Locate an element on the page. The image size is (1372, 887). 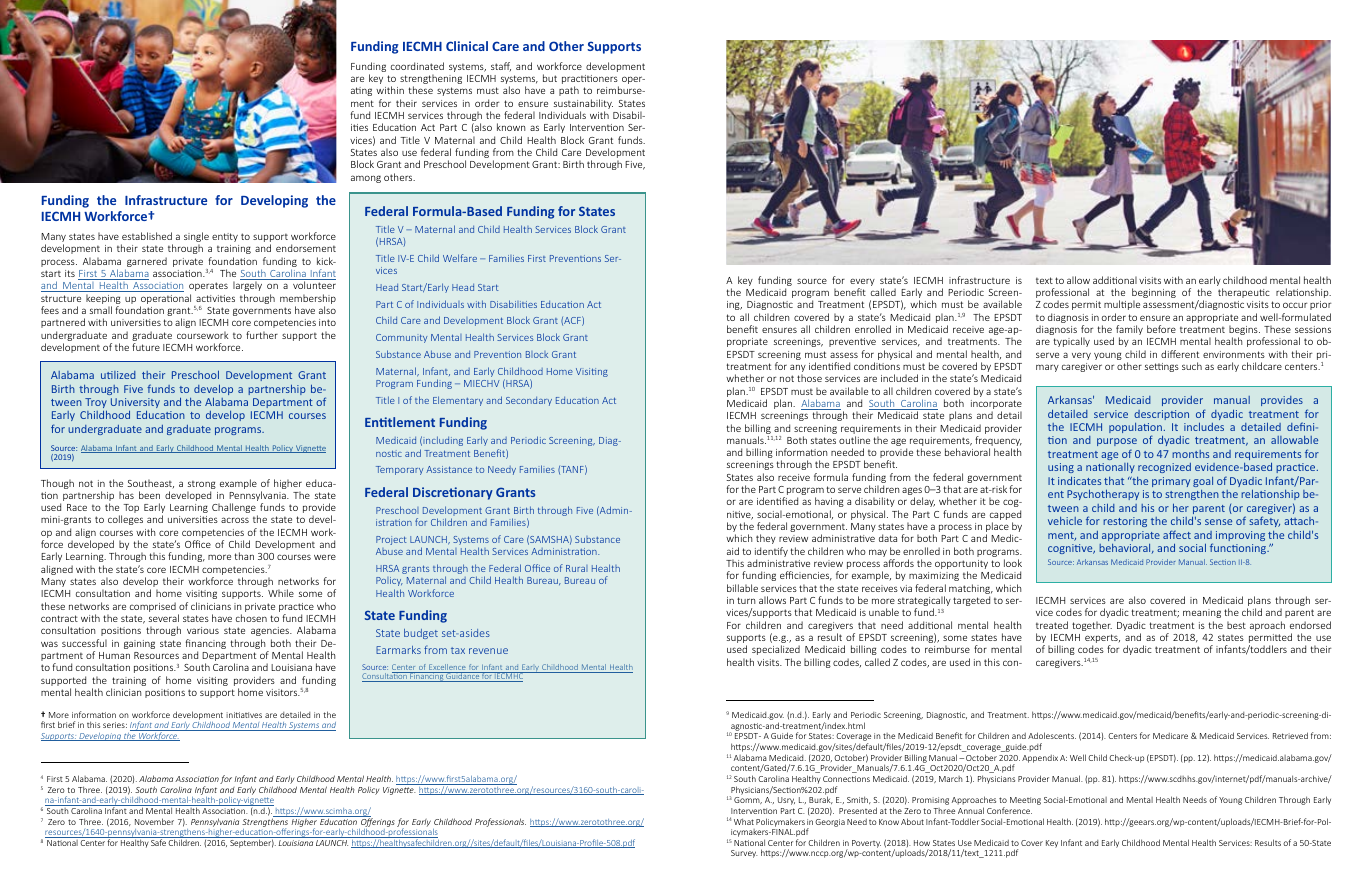
coordinated is located at coordinates (417, 66).
